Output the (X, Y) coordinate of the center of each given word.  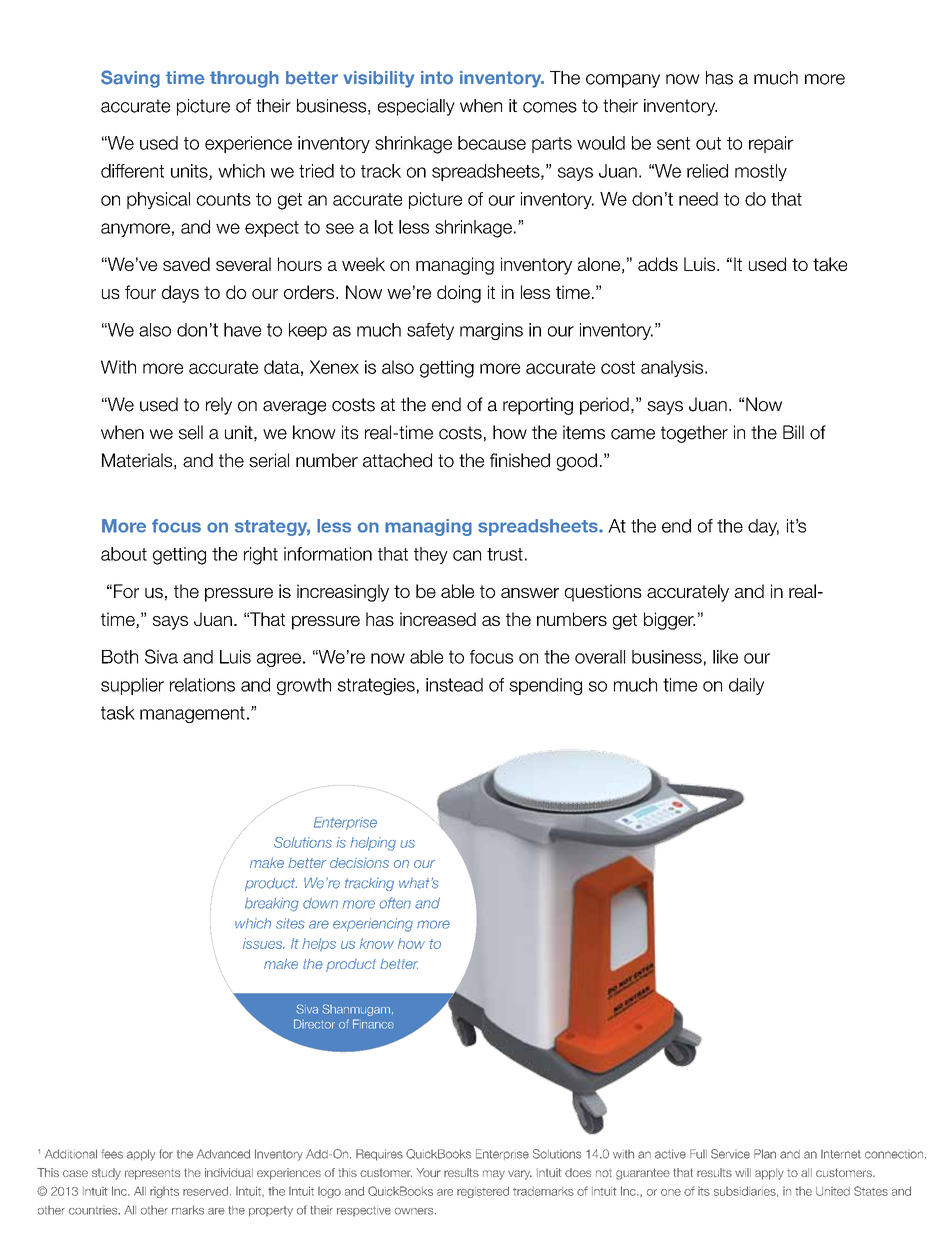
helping (373, 844)
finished (520, 460)
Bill (793, 432)
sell (191, 432)
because (492, 143)
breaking (272, 904)
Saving (130, 79)
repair (771, 144)
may (494, 1175)
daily (746, 686)
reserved (205, 1191)
